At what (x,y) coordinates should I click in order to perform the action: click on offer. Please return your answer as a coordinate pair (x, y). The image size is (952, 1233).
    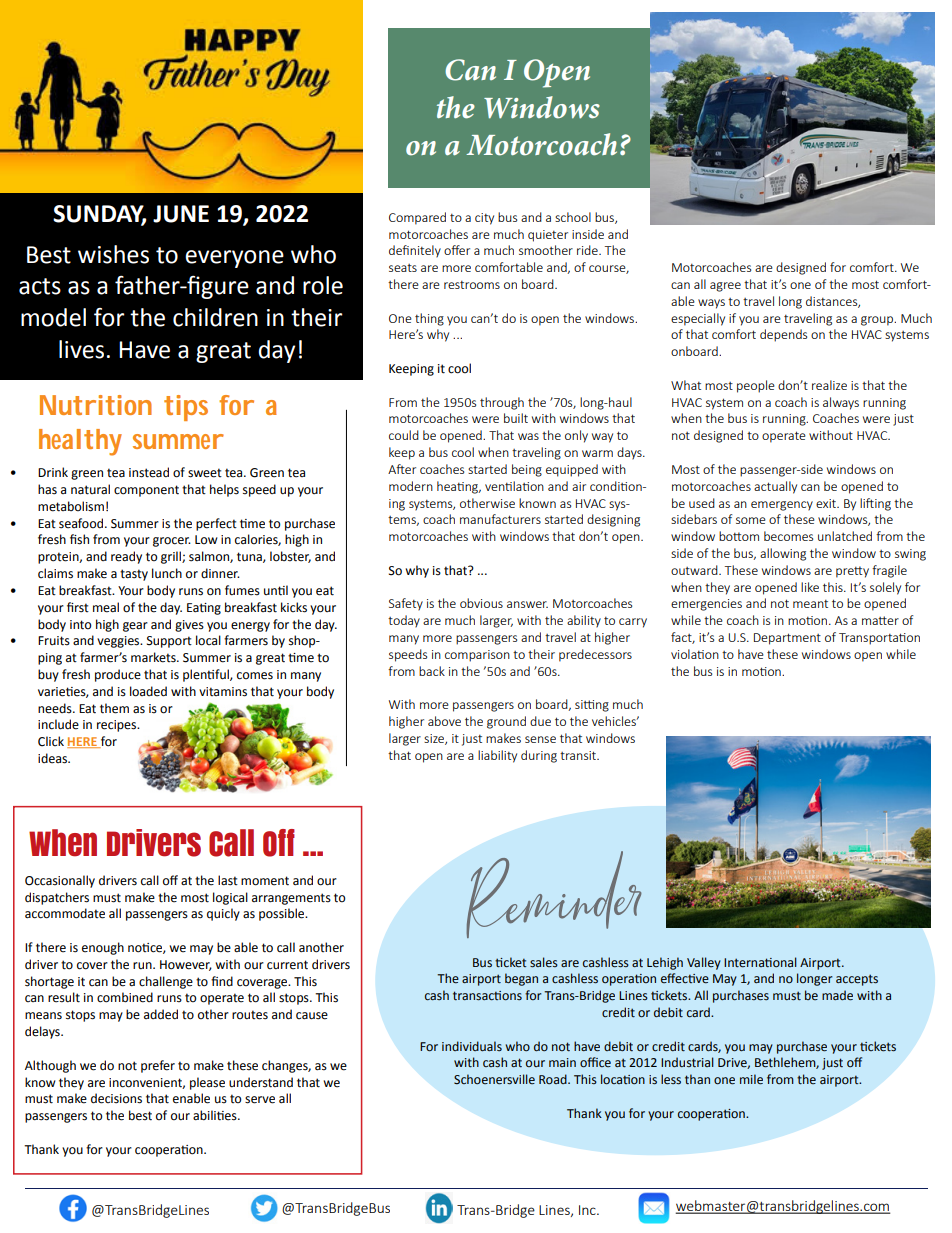
    Looking at the image, I should click on (457, 250).
